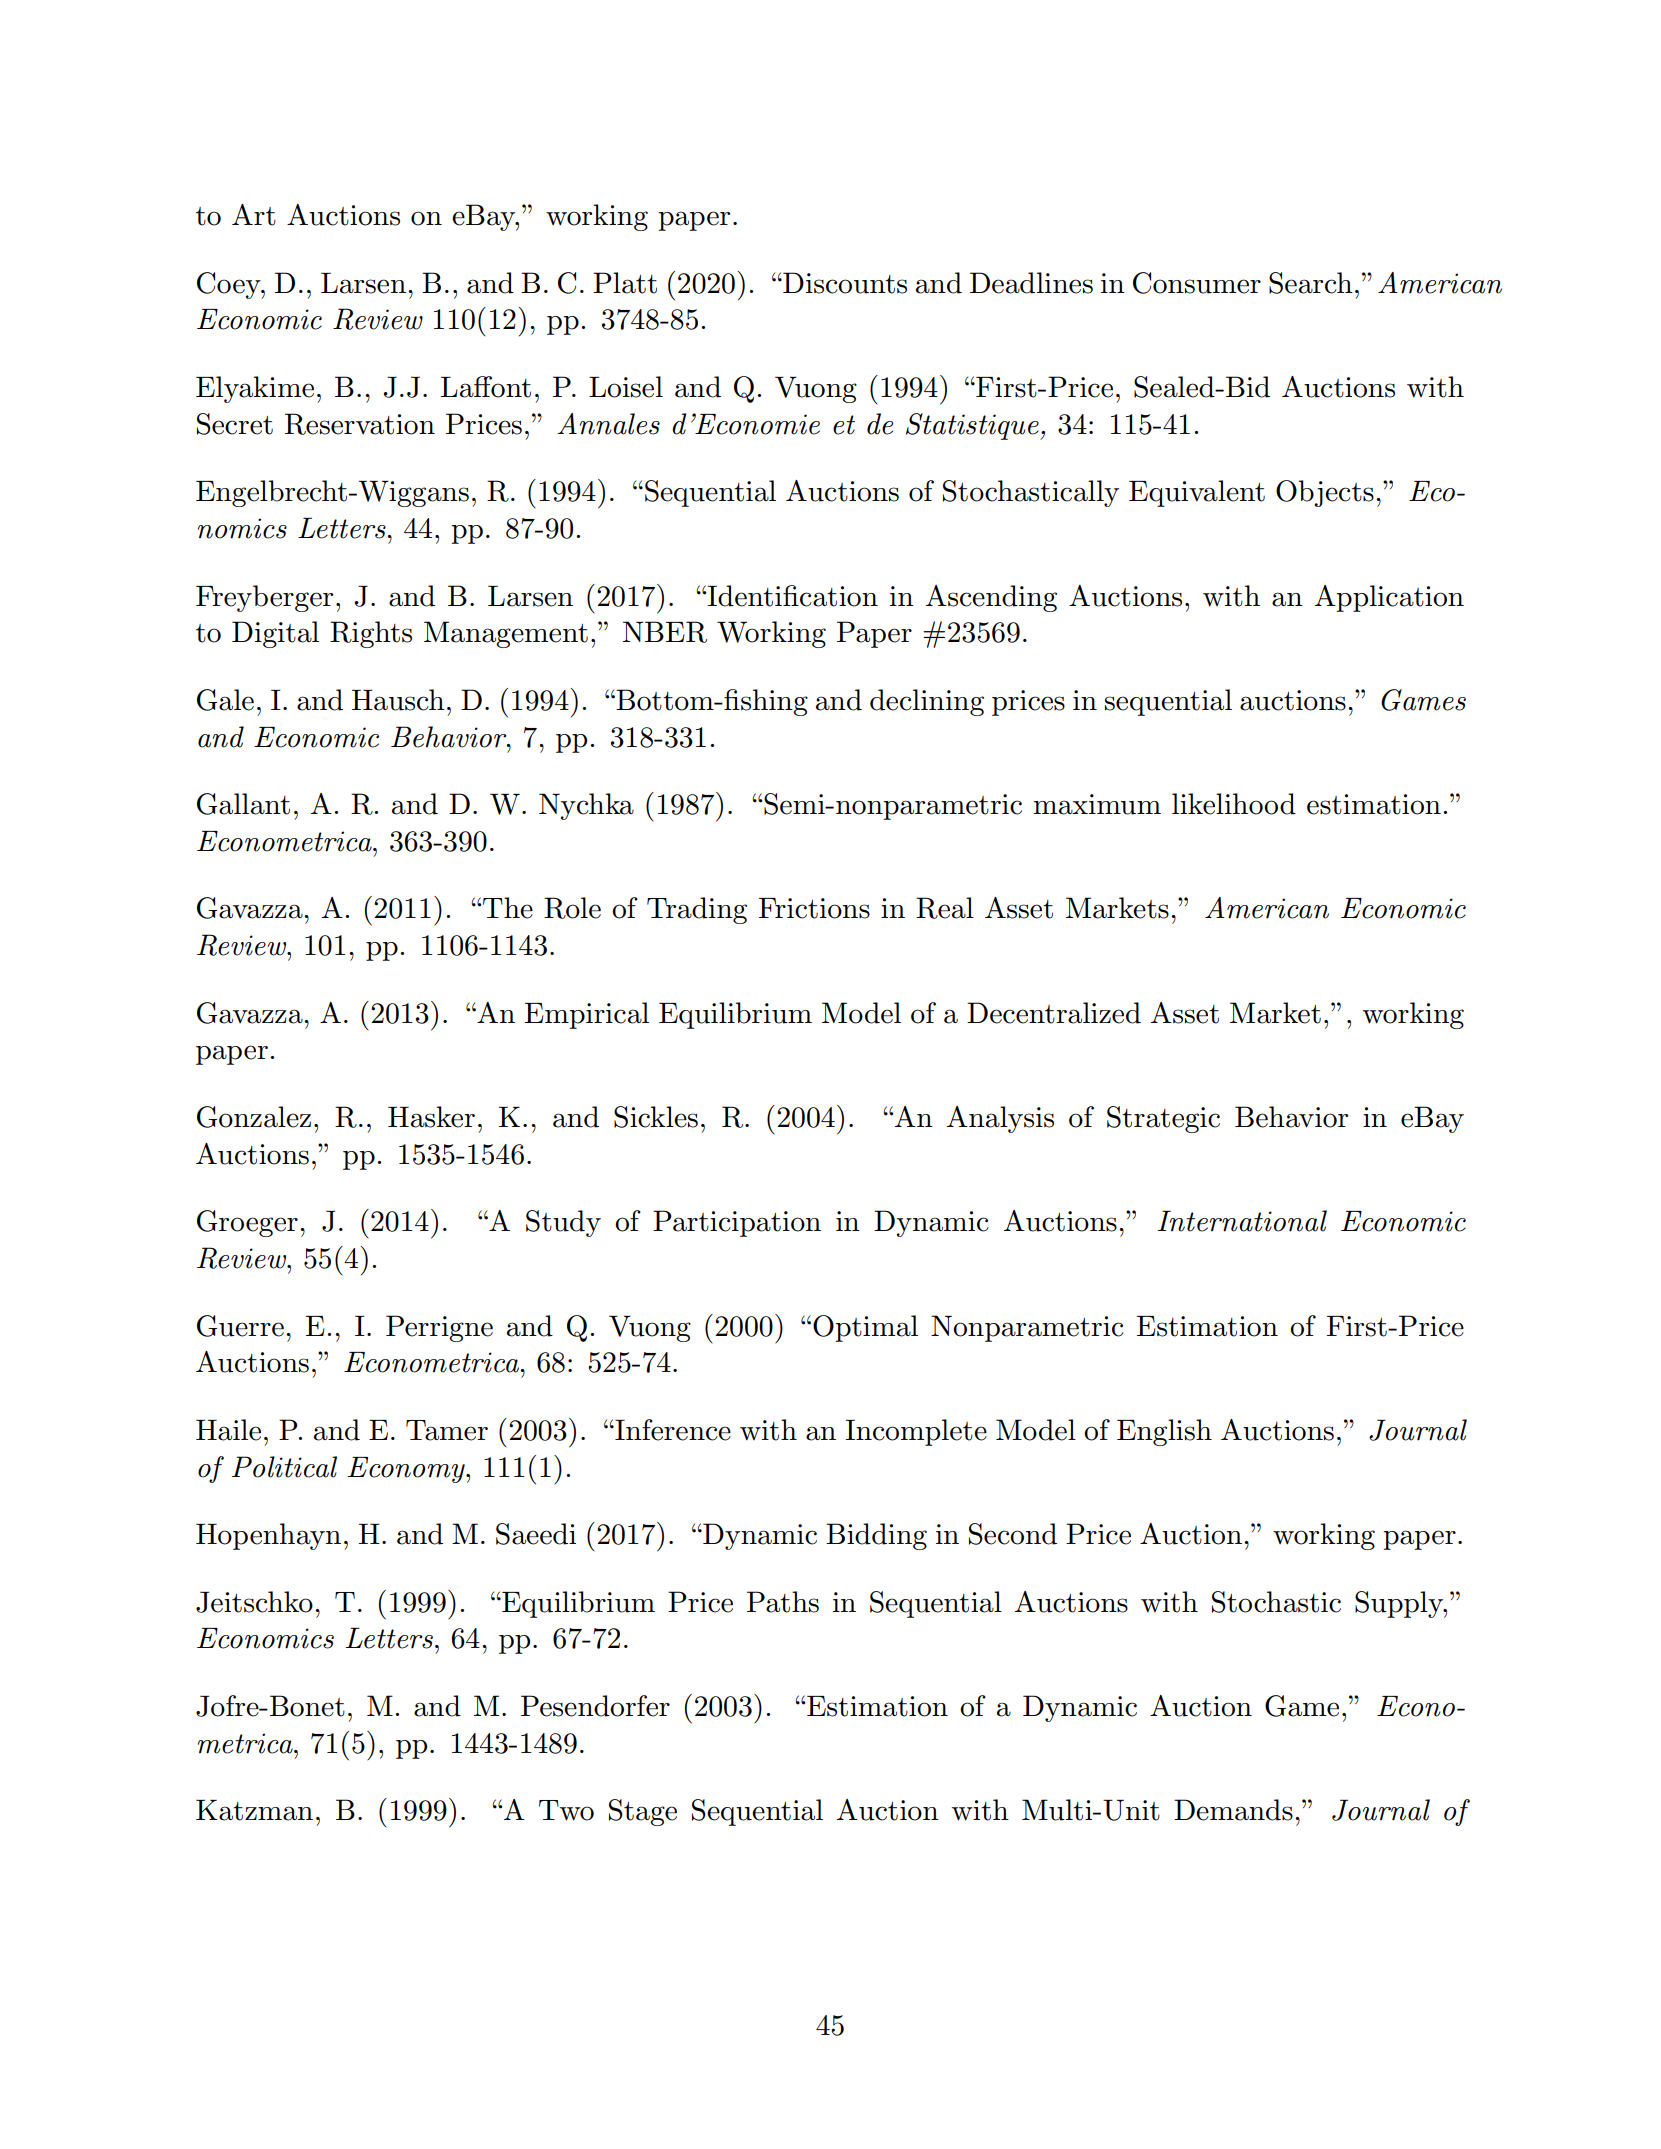 The image size is (1661, 2149). I want to click on Stage, so click(643, 1812).
